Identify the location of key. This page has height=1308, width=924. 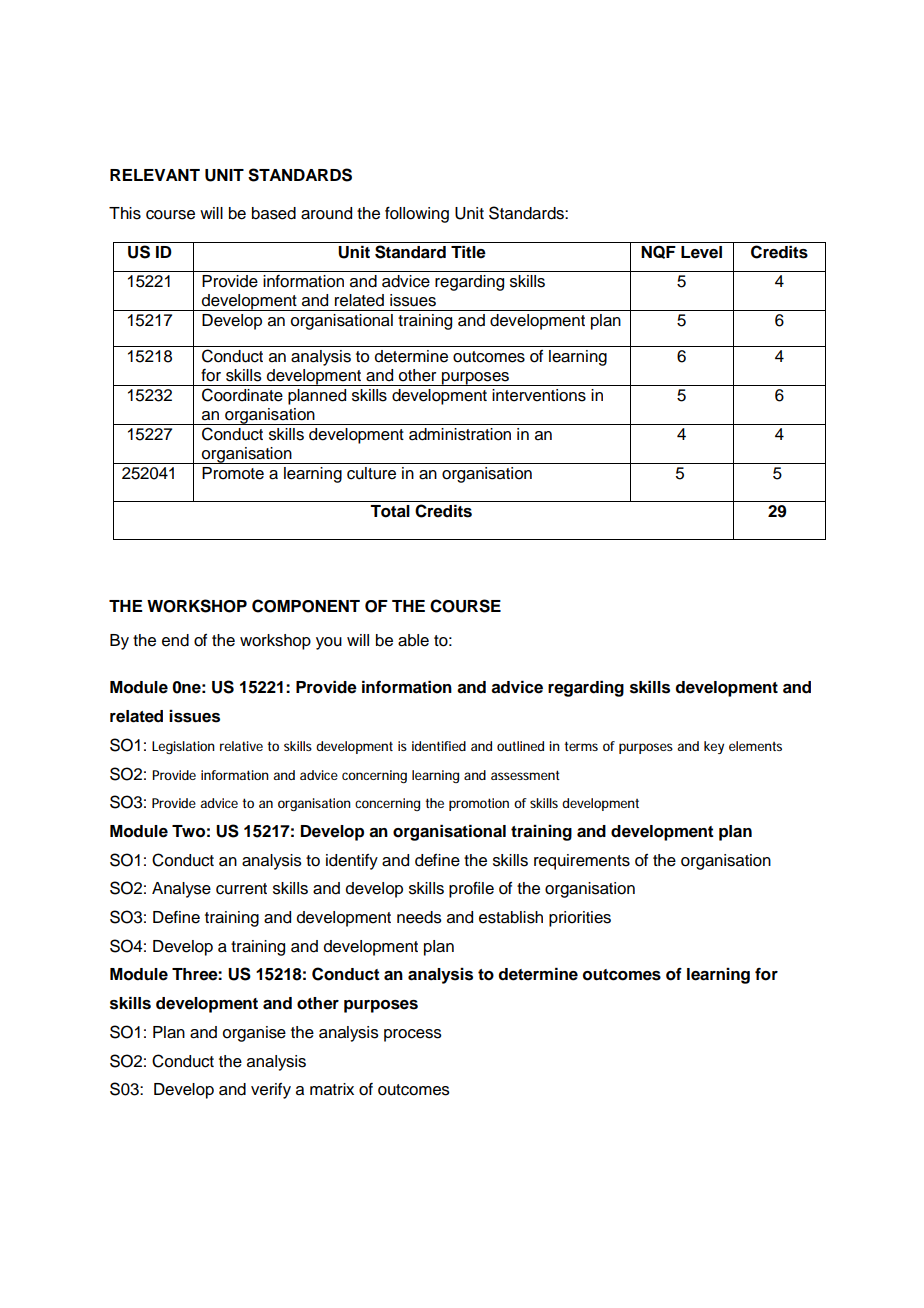
(714, 747).
